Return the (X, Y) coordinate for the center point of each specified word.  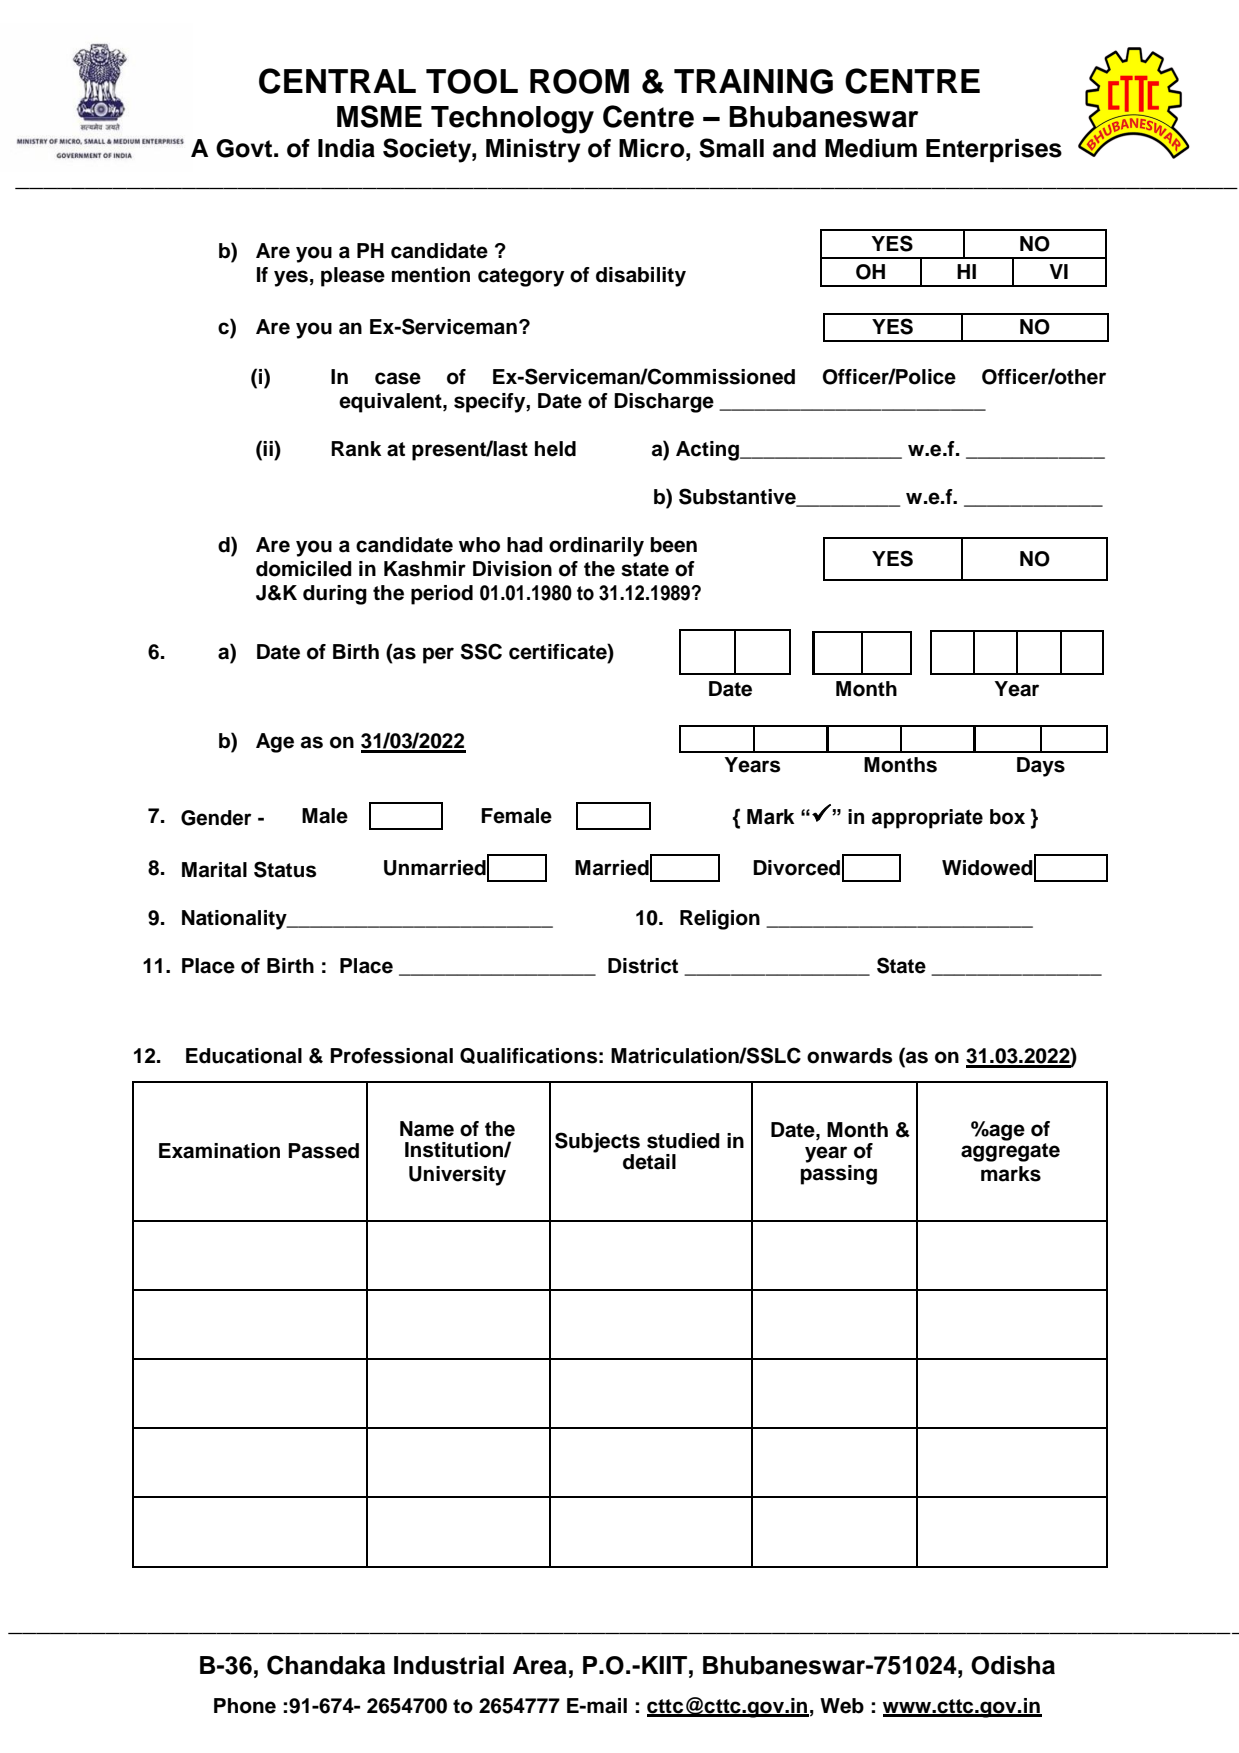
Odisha (1013, 1665)
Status (285, 869)
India (346, 148)
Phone (245, 1706)
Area (540, 1665)
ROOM (579, 81)
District (643, 966)
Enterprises (994, 151)
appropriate (927, 819)
